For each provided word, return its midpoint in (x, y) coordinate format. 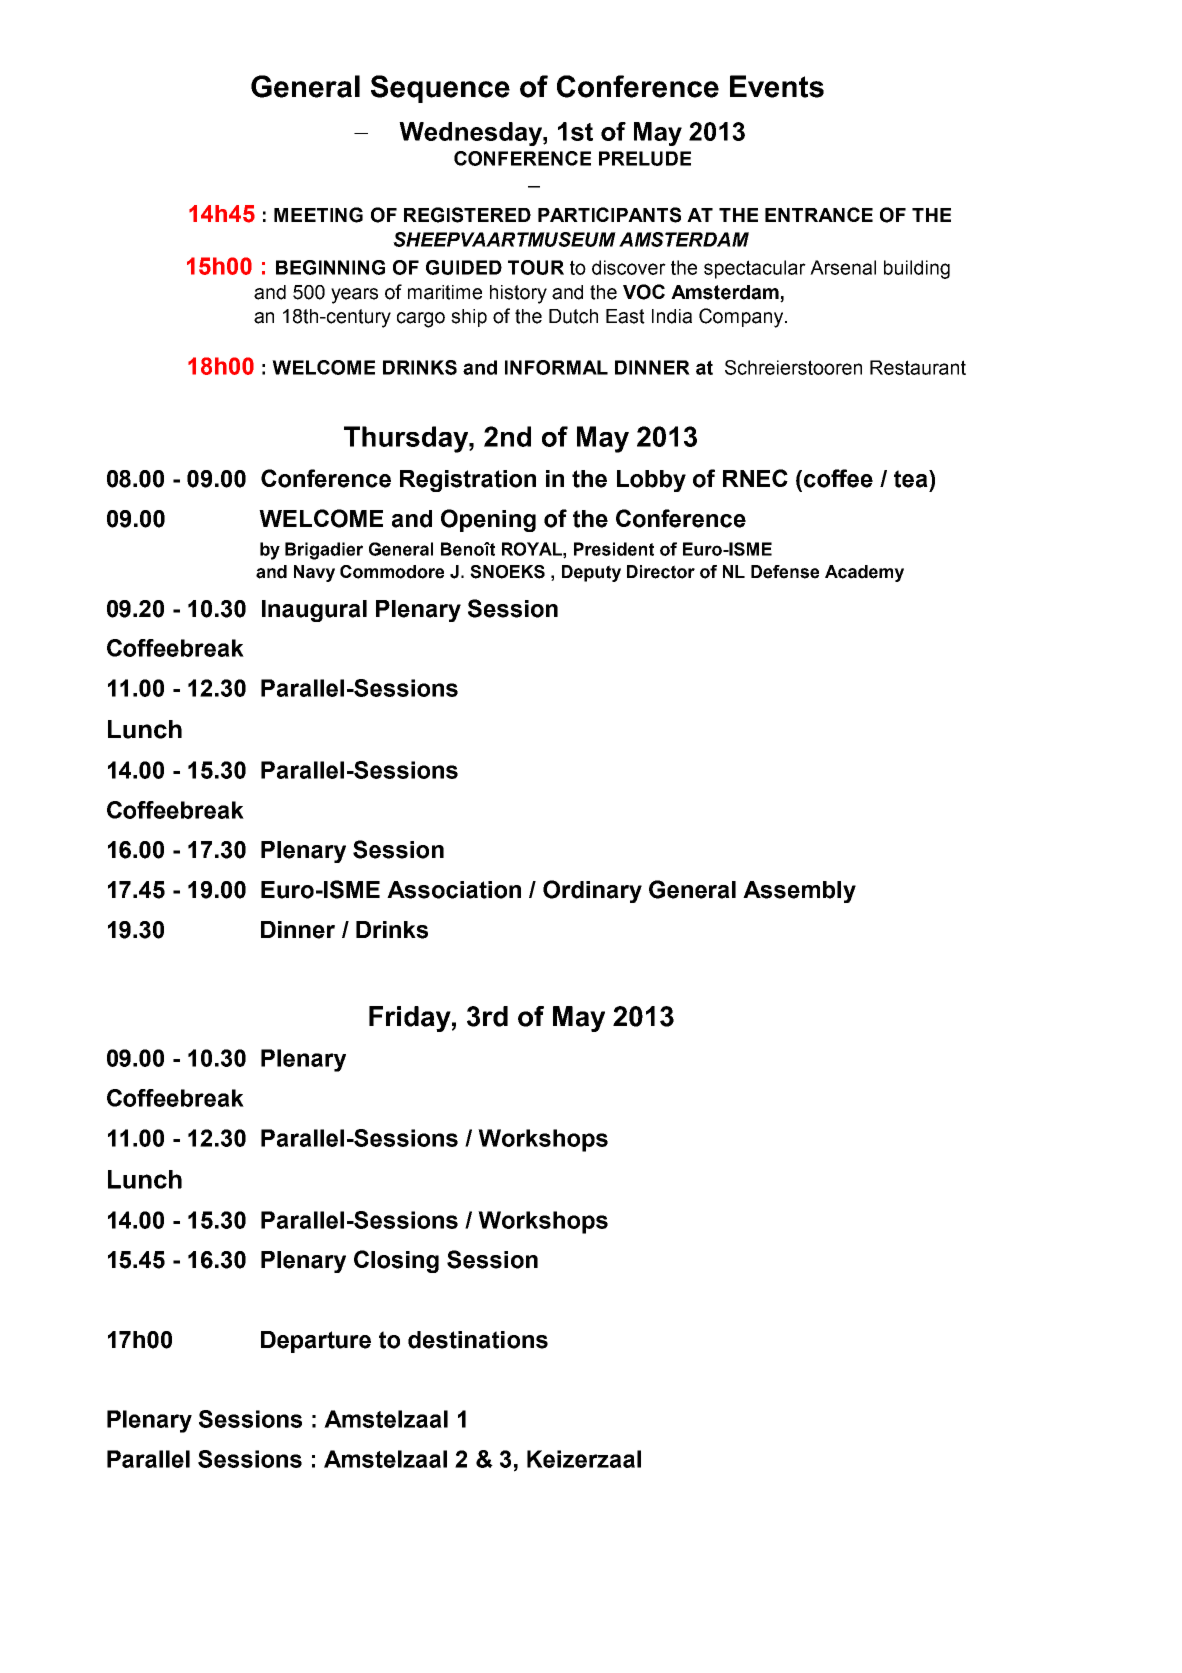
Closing (396, 1261)
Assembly (799, 892)
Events (777, 86)
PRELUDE (645, 158)
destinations (478, 1340)
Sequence (440, 89)
